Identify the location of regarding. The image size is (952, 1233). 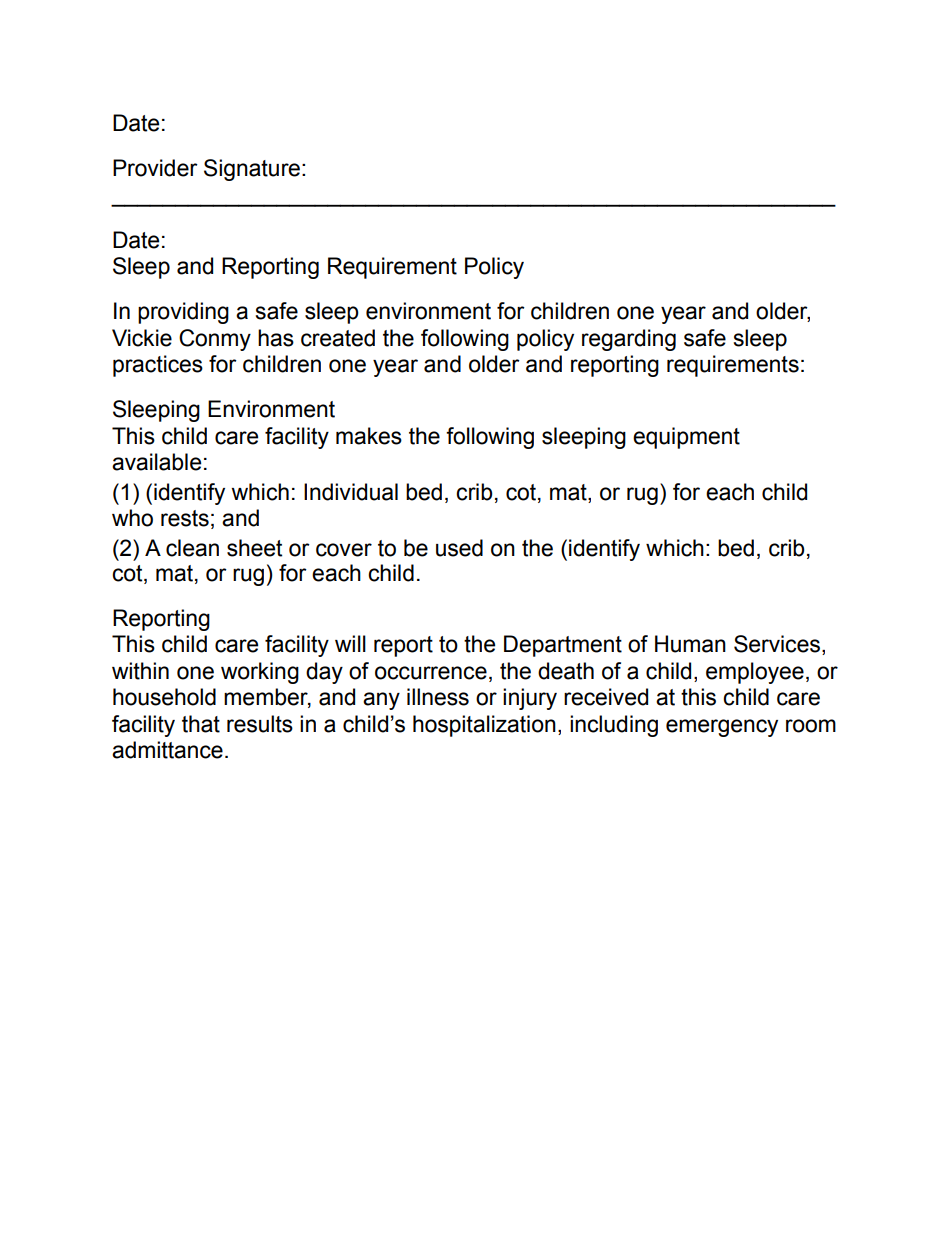
(629, 340).
